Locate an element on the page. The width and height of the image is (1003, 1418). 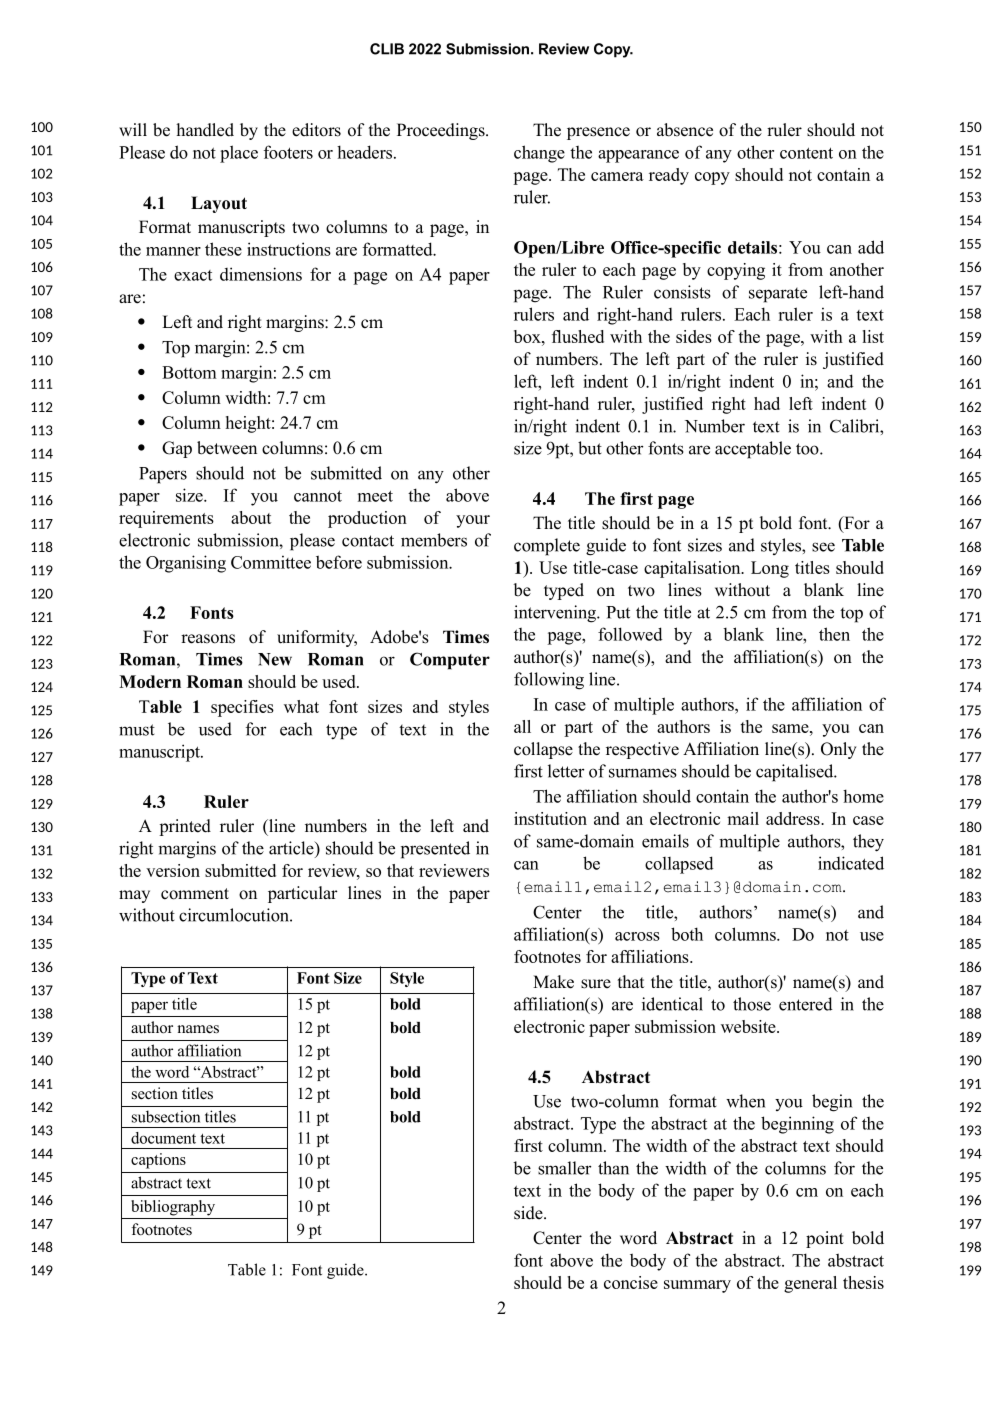
see is located at coordinates (823, 547).
